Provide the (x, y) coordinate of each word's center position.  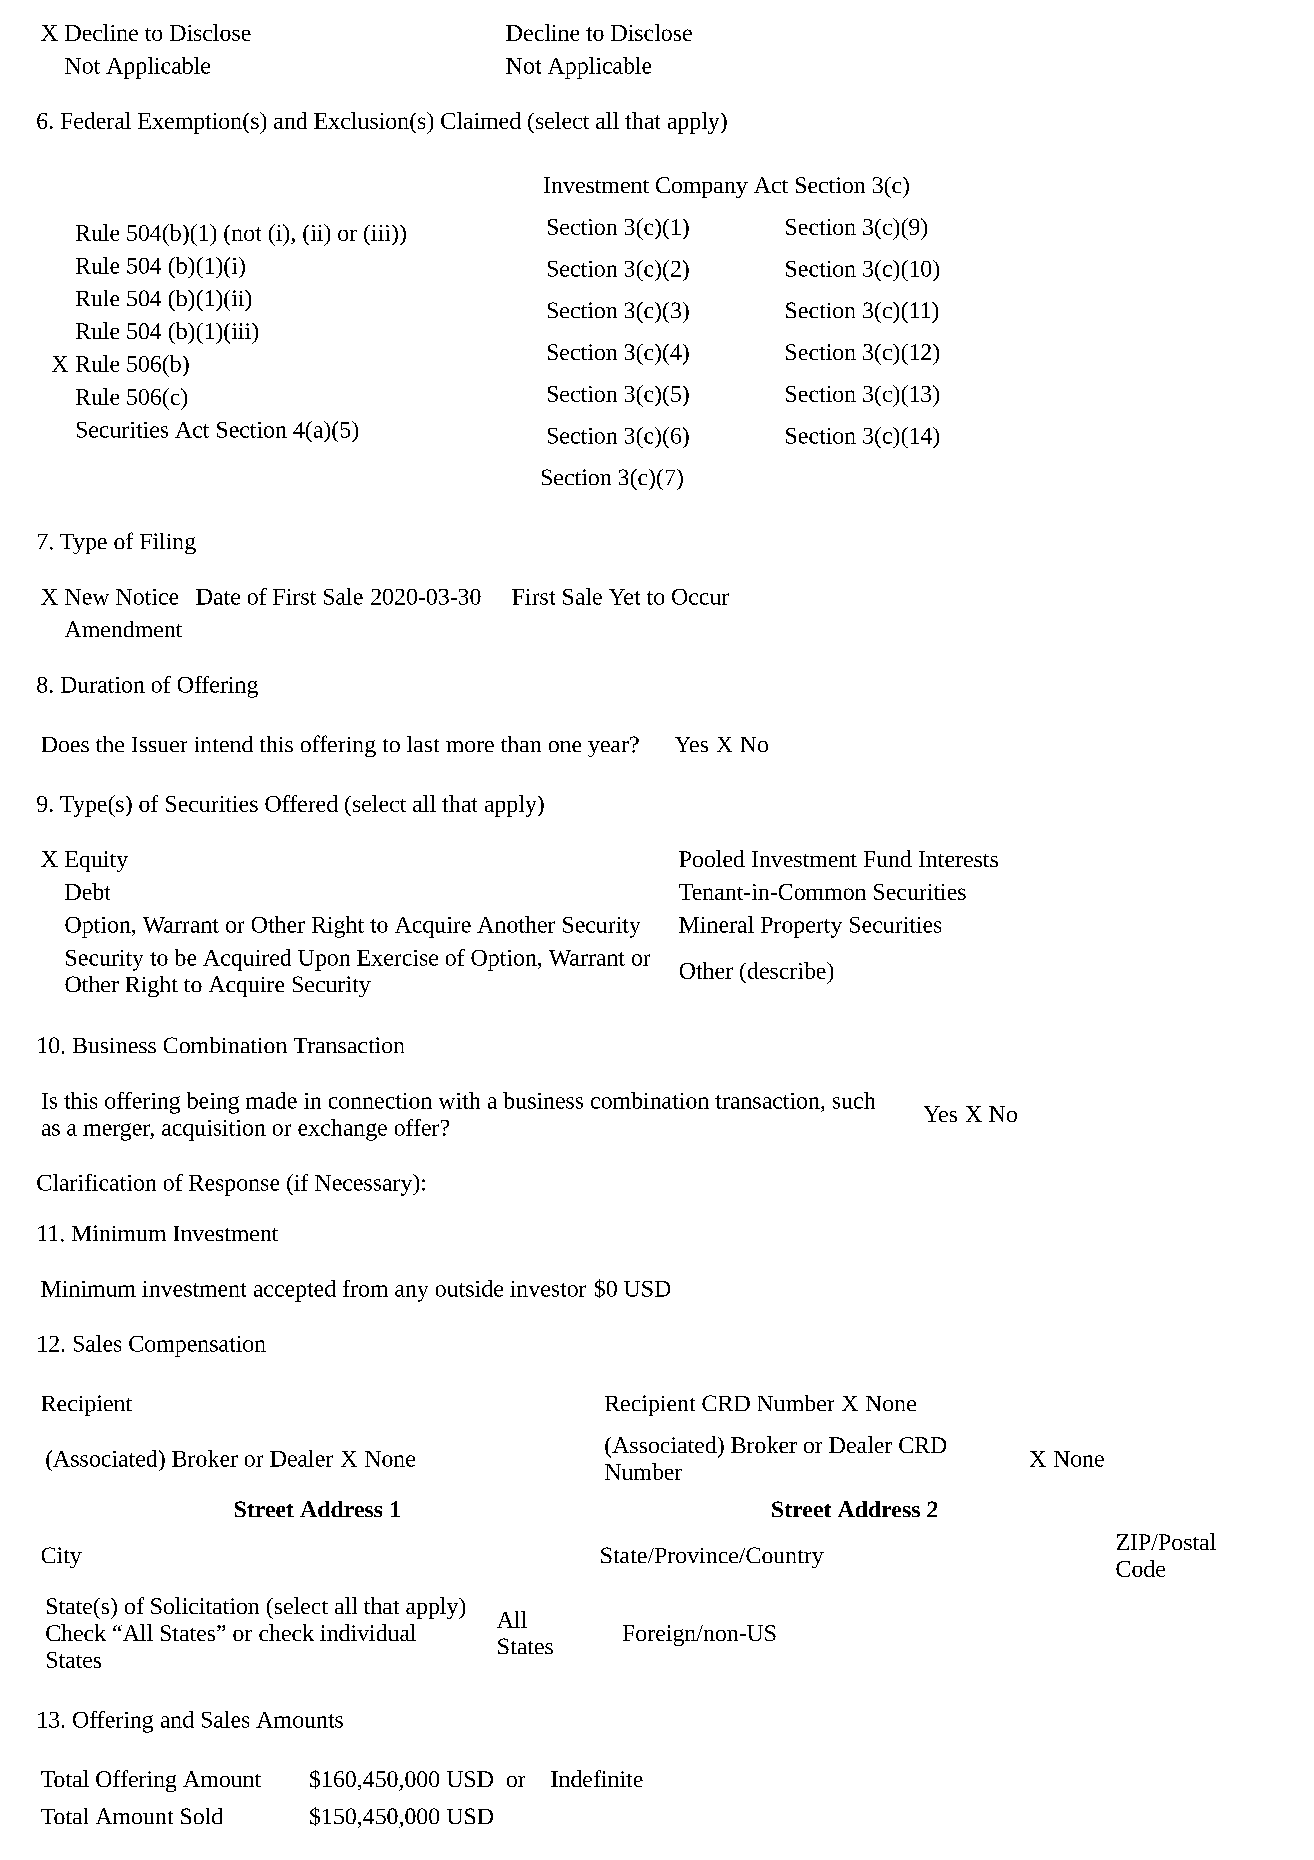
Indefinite (597, 1778)
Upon (324, 960)
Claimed (481, 120)
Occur (700, 597)
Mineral (716, 924)
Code (1140, 1568)
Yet (624, 597)
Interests (958, 859)
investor (548, 1289)
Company (702, 187)
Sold (201, 1816)
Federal (96, 120)
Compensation (197, 1346)
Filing (168, 543)
